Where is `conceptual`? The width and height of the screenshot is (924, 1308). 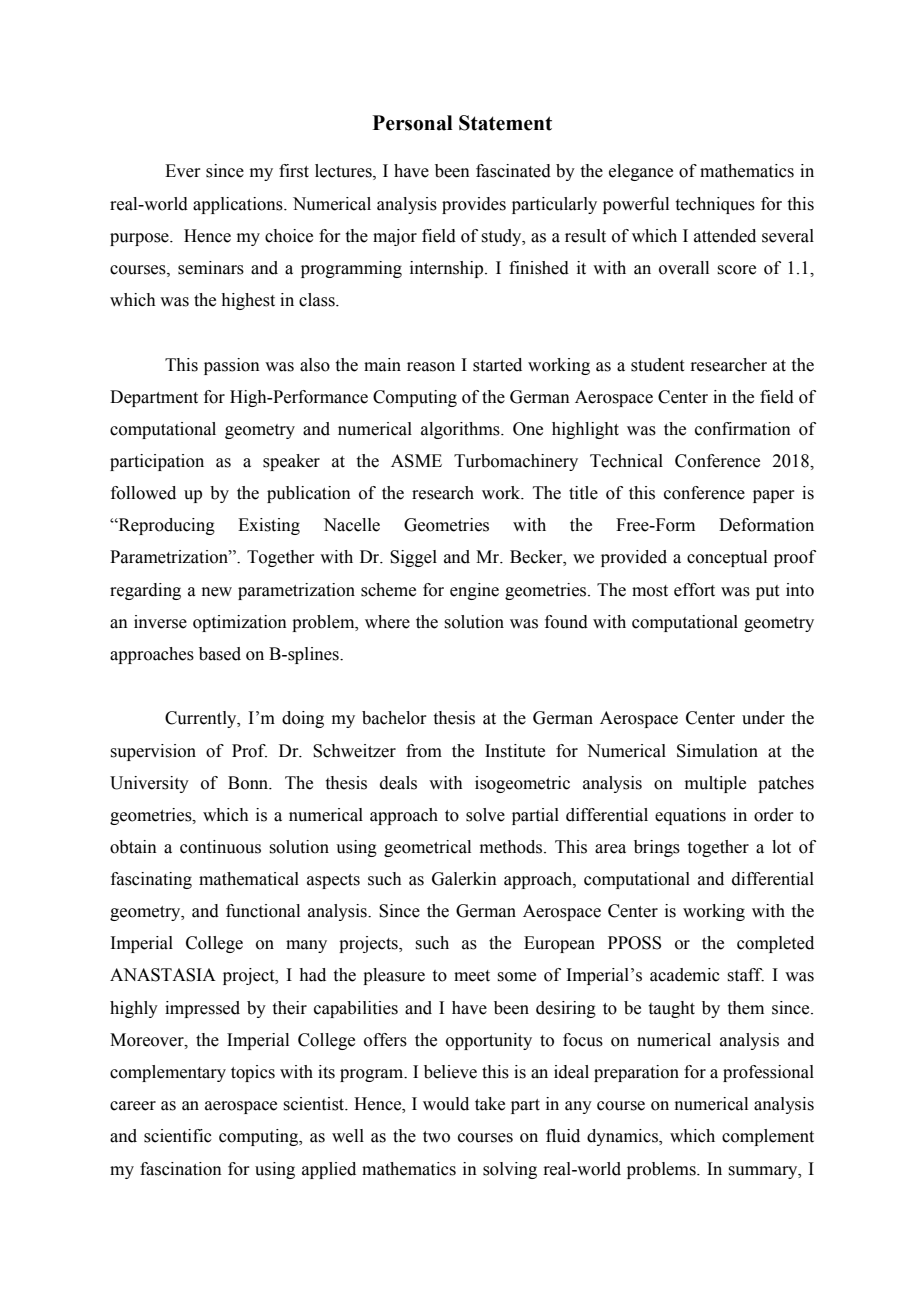
conceptual is located at coordinates (727, 558).
